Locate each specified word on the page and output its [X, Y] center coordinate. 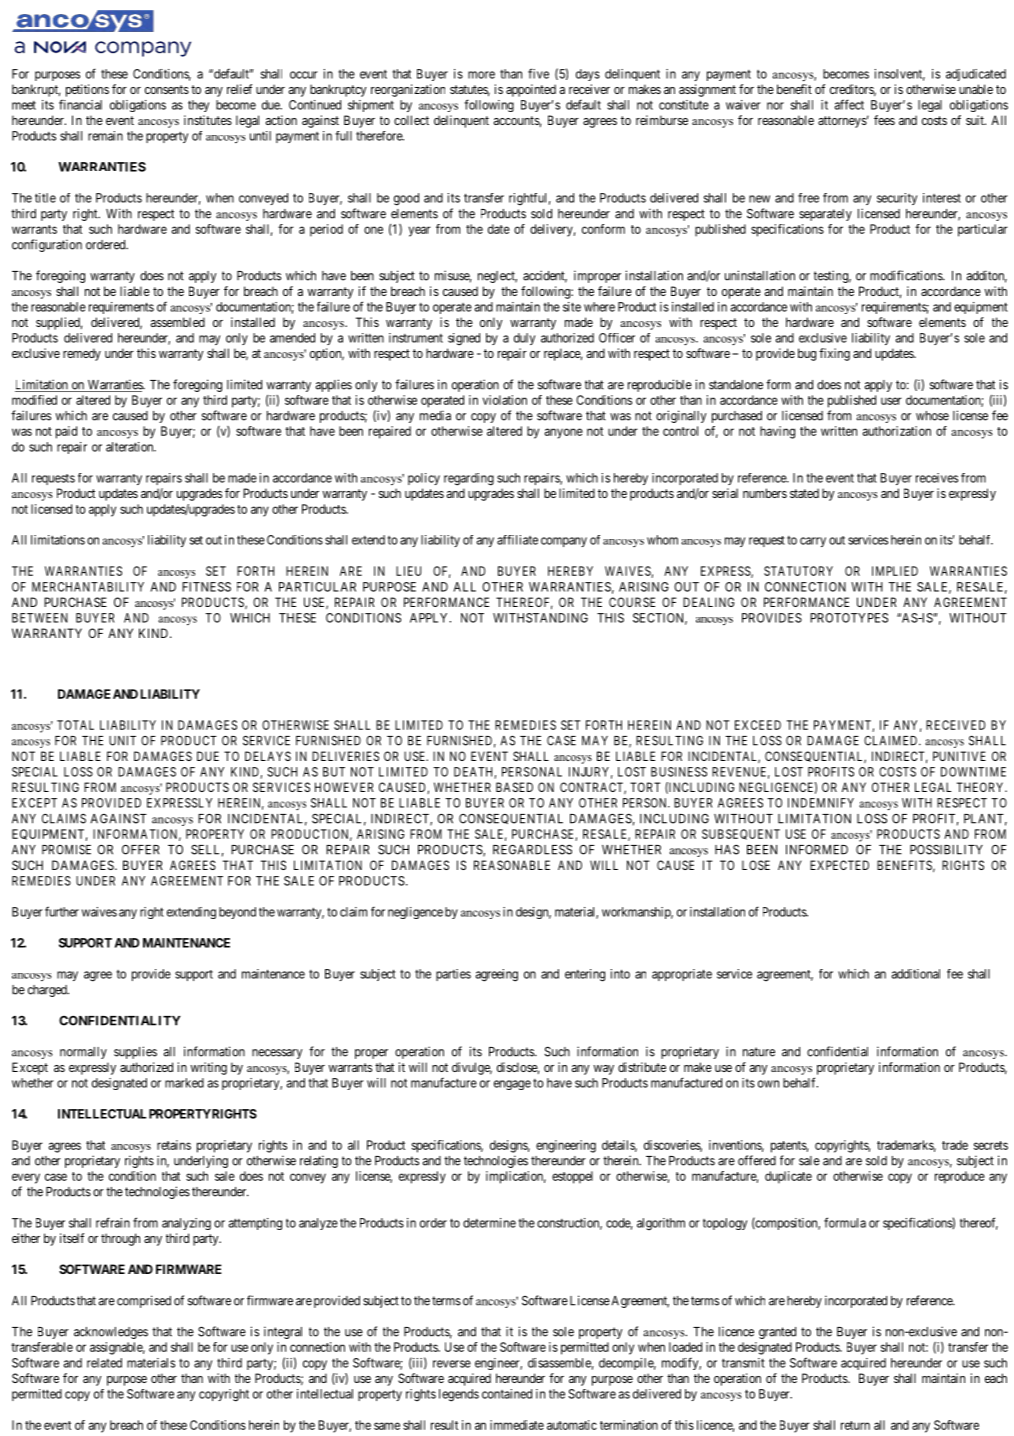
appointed [531, 90]
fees [884, 120]
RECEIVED [955, 725]
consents [167, 89]
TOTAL [75, 725]
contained [507, 1394]
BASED [514, 787]
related [104, 1363]
